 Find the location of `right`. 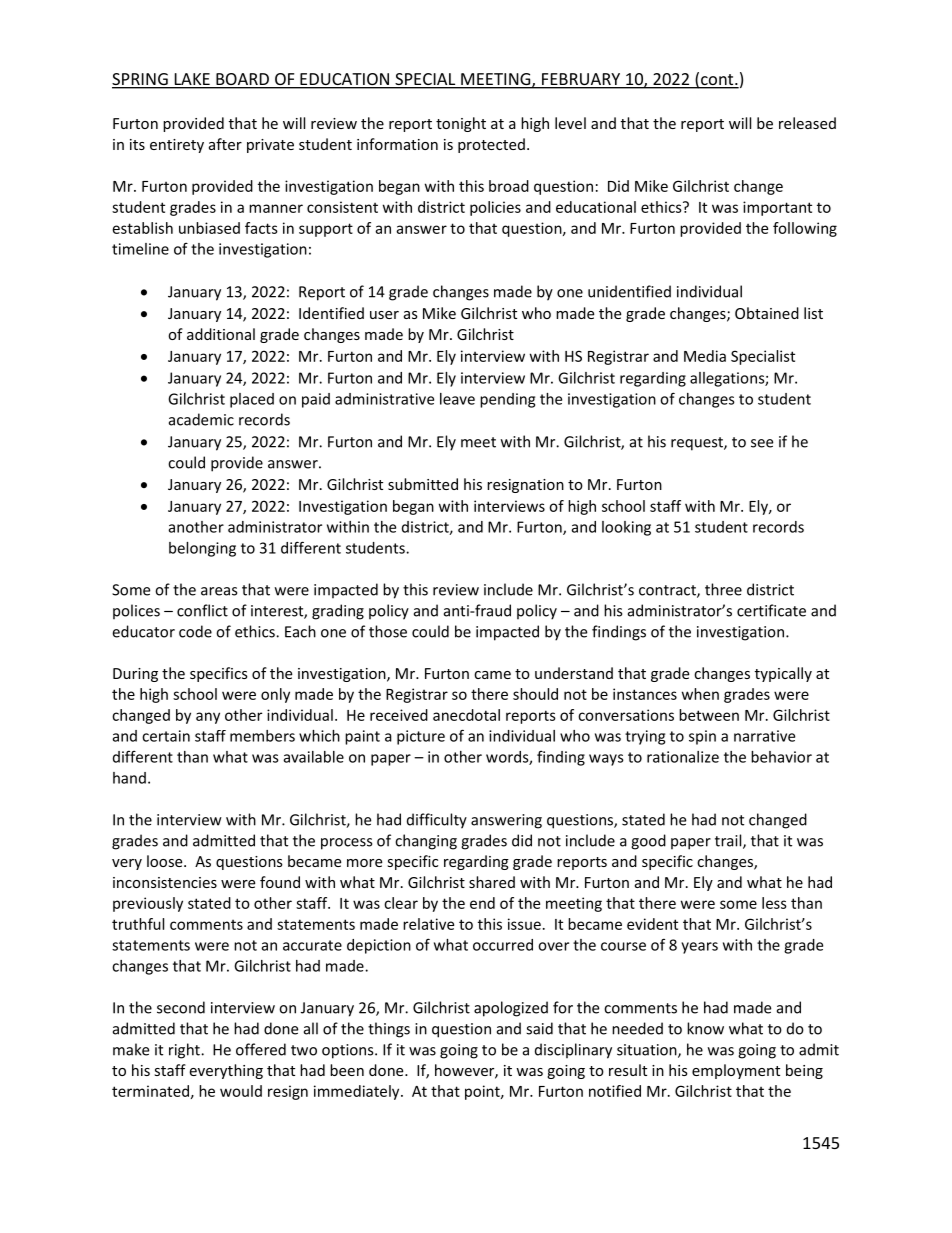

right is located at coordinates (185, 1051).
